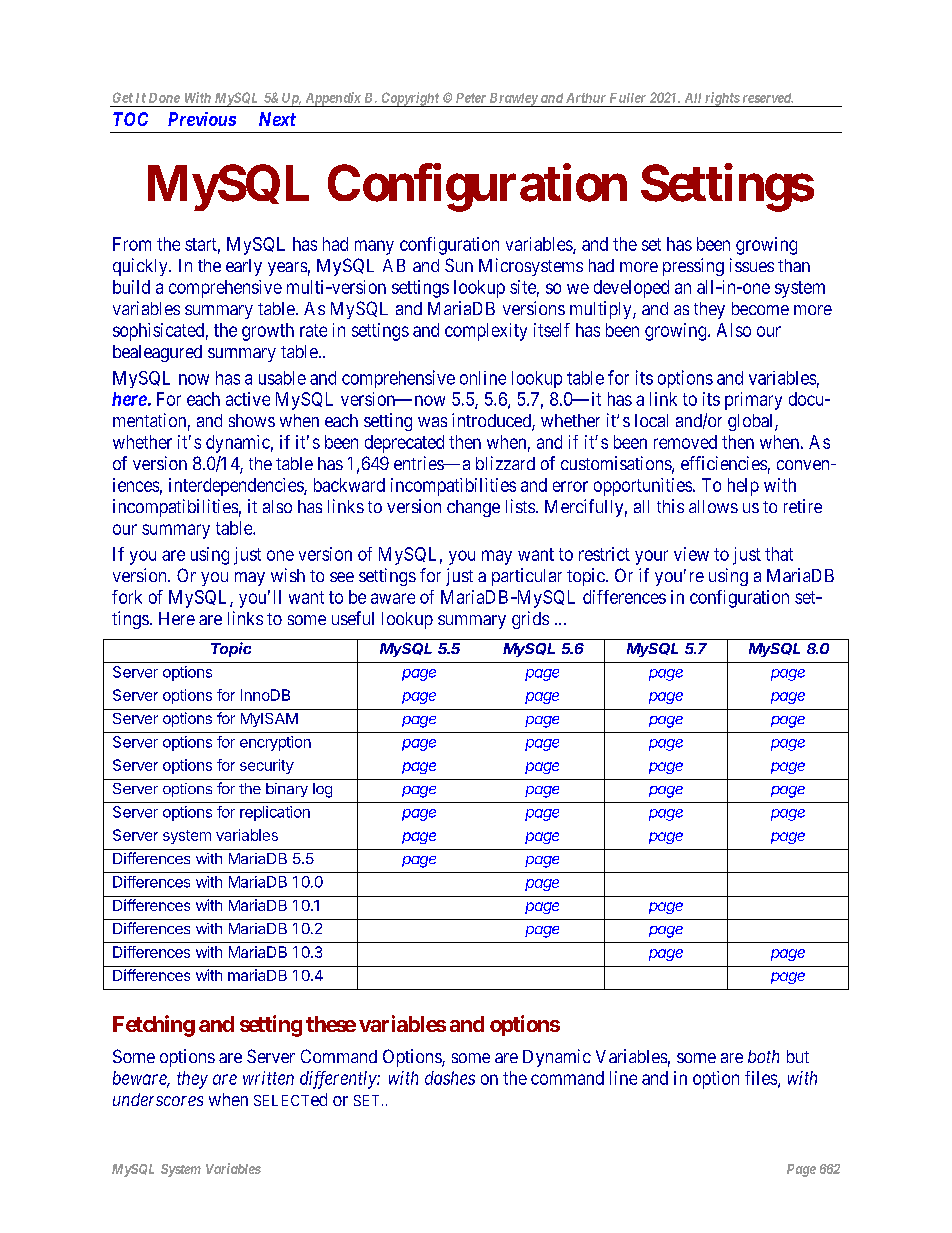  What do you see at coordinates (722, 99) in the page?
I see `rights` at bounding box center [722, 99].
